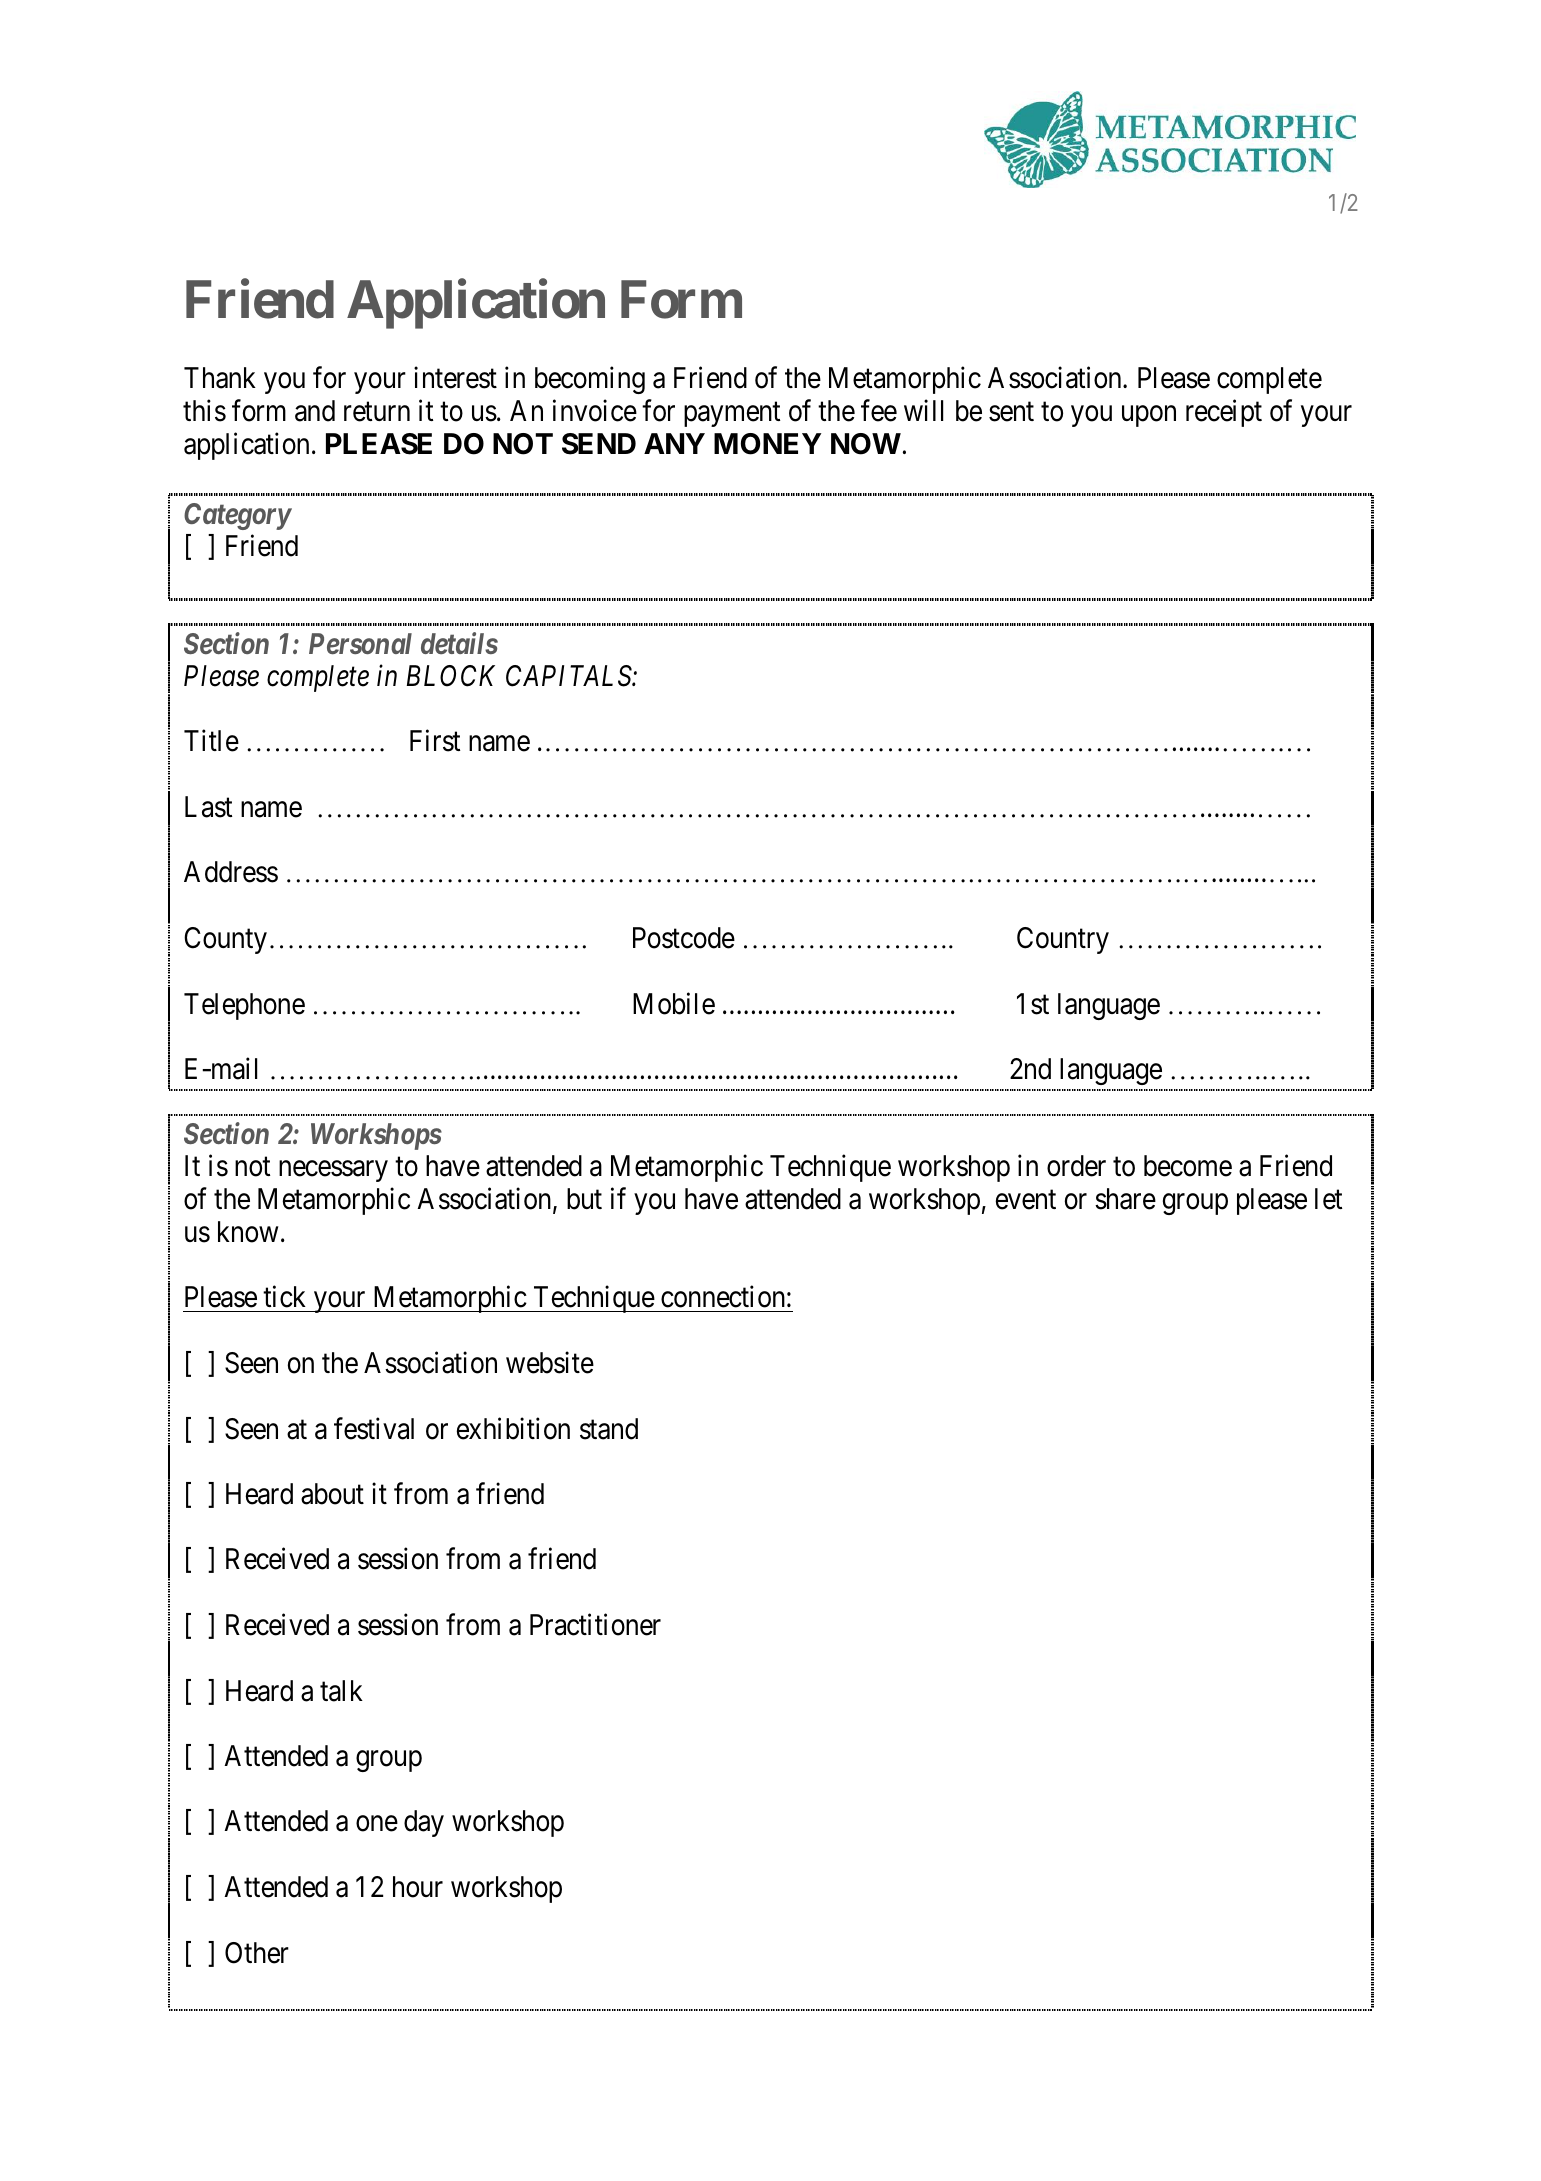 Image resolution: width=1541 pixels, height=2181 pixels. I want to click on return, so click(377, 412).
